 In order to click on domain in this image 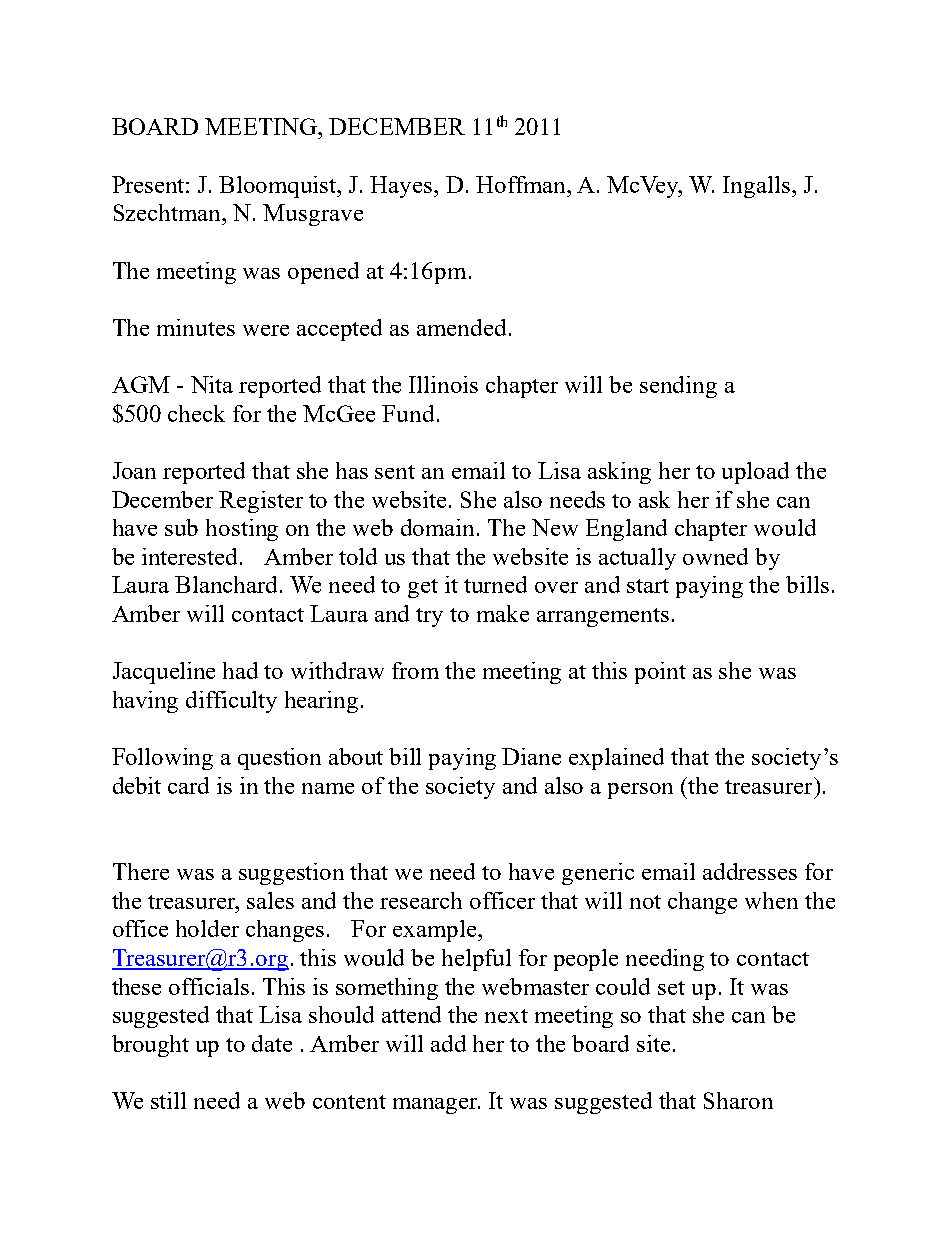, I will do `click(439, 527)`.
